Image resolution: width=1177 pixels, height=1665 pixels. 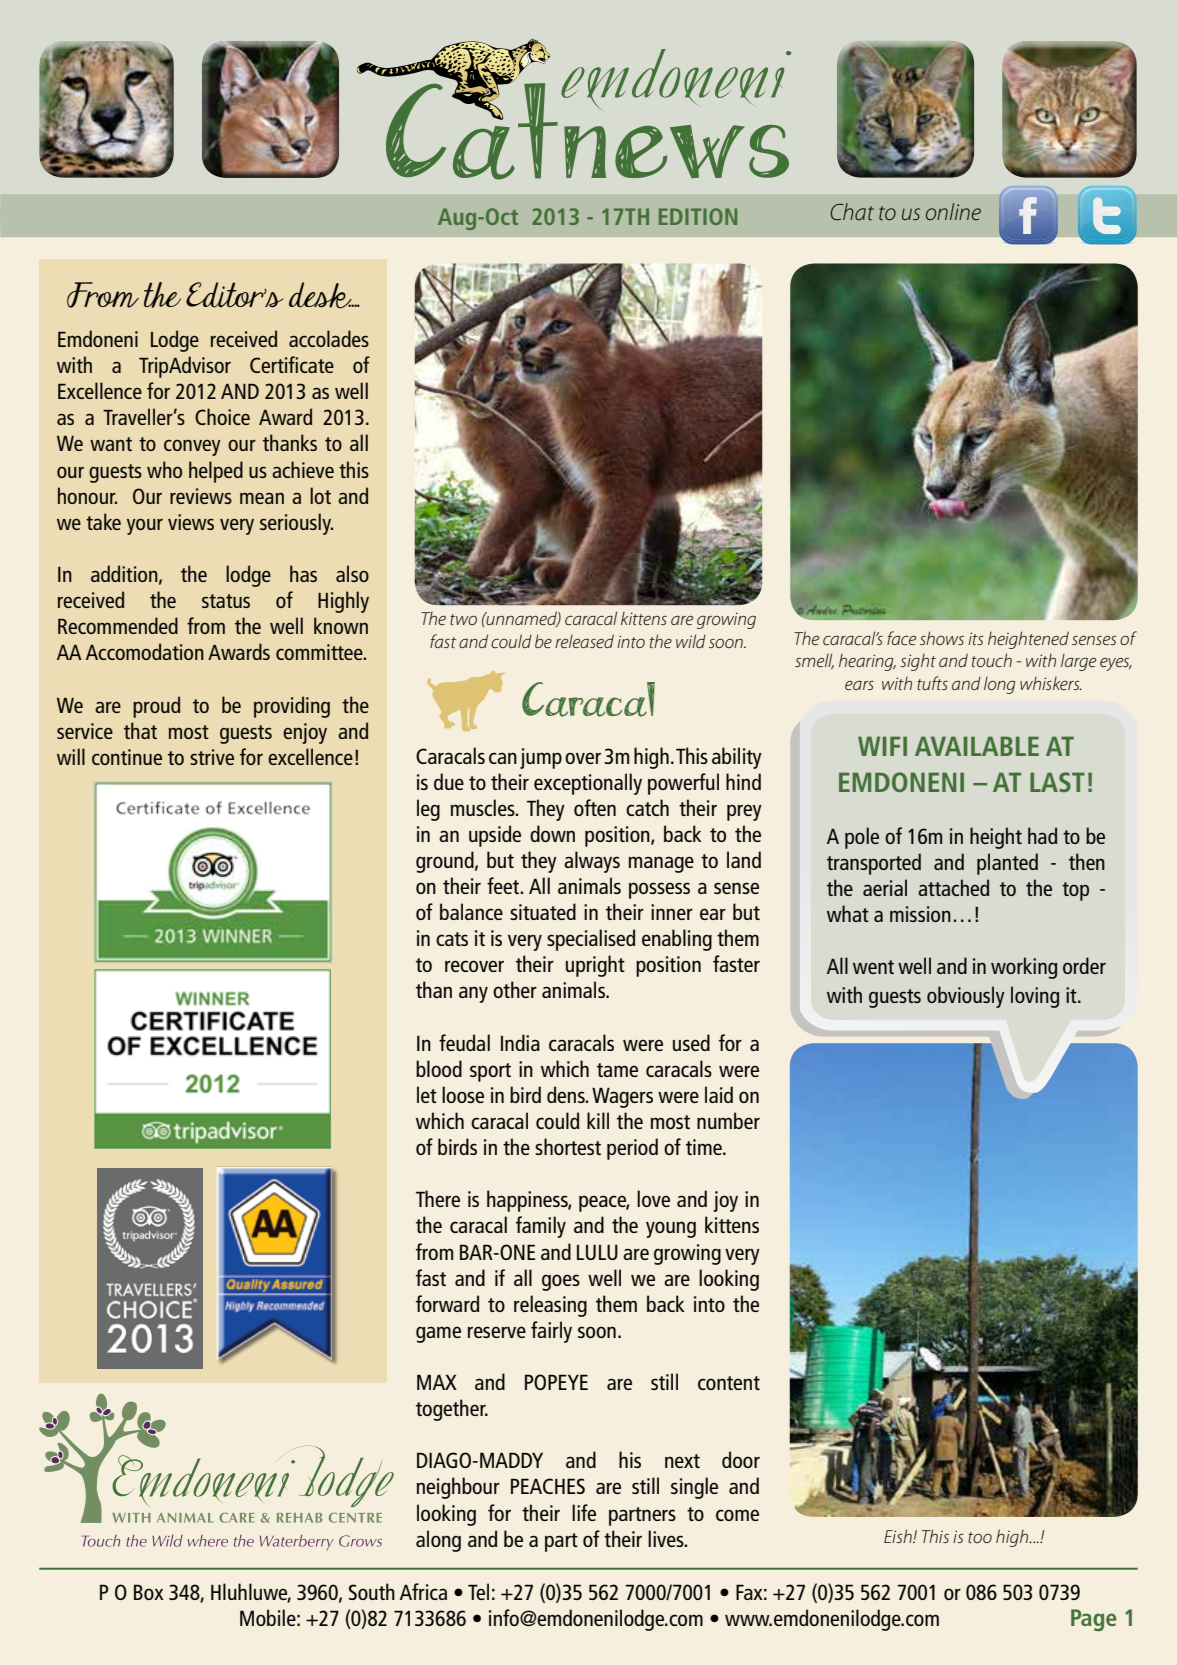 What do you see at coordinates (427, 1094) in the screenshot?
I see `let` at bounding box center [427, 1094].
